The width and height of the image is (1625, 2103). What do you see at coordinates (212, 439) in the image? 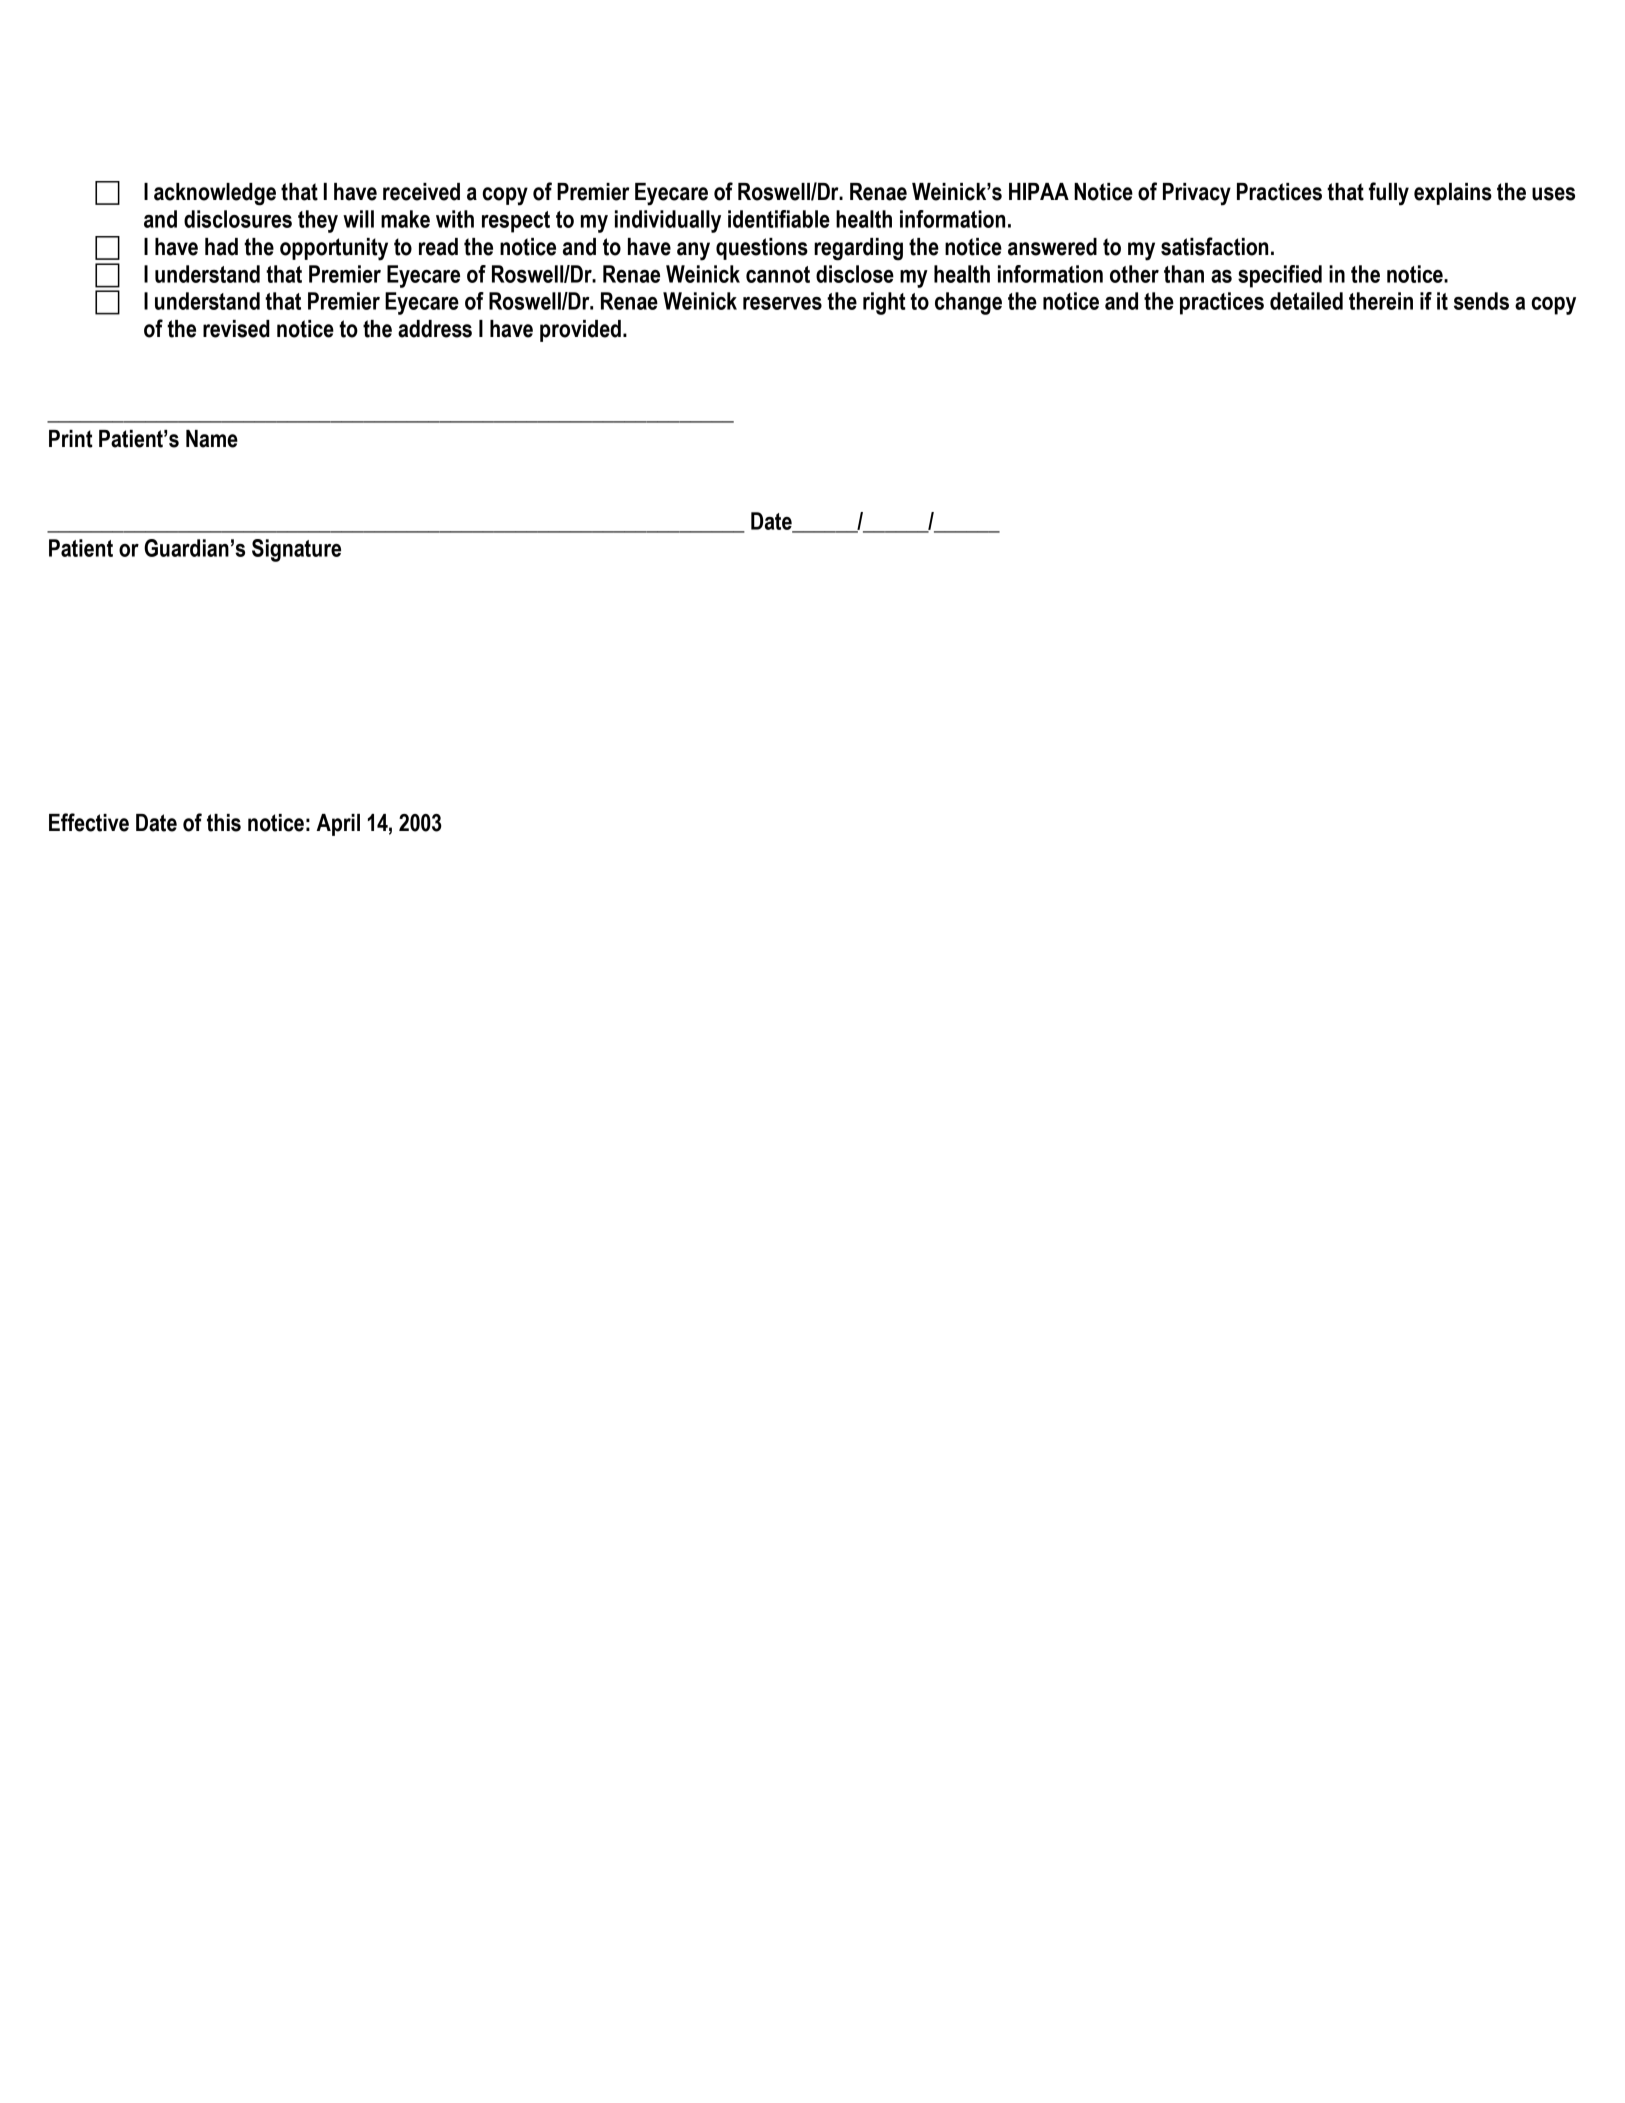
I see `Name` at bounding box center [212, 439].
